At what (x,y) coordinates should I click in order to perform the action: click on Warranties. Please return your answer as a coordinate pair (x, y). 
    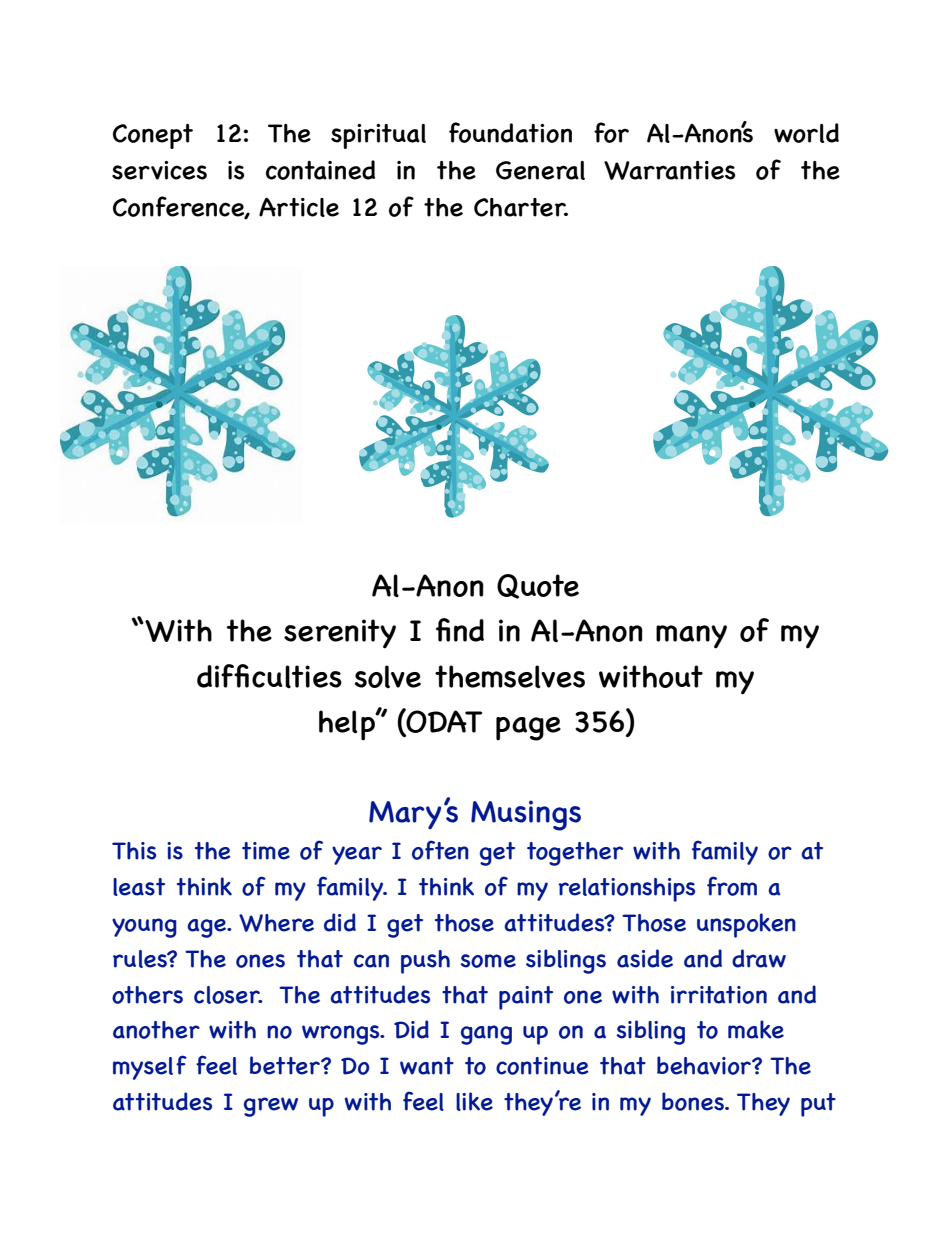
    Looking at the image, I should click on (669, 170).
